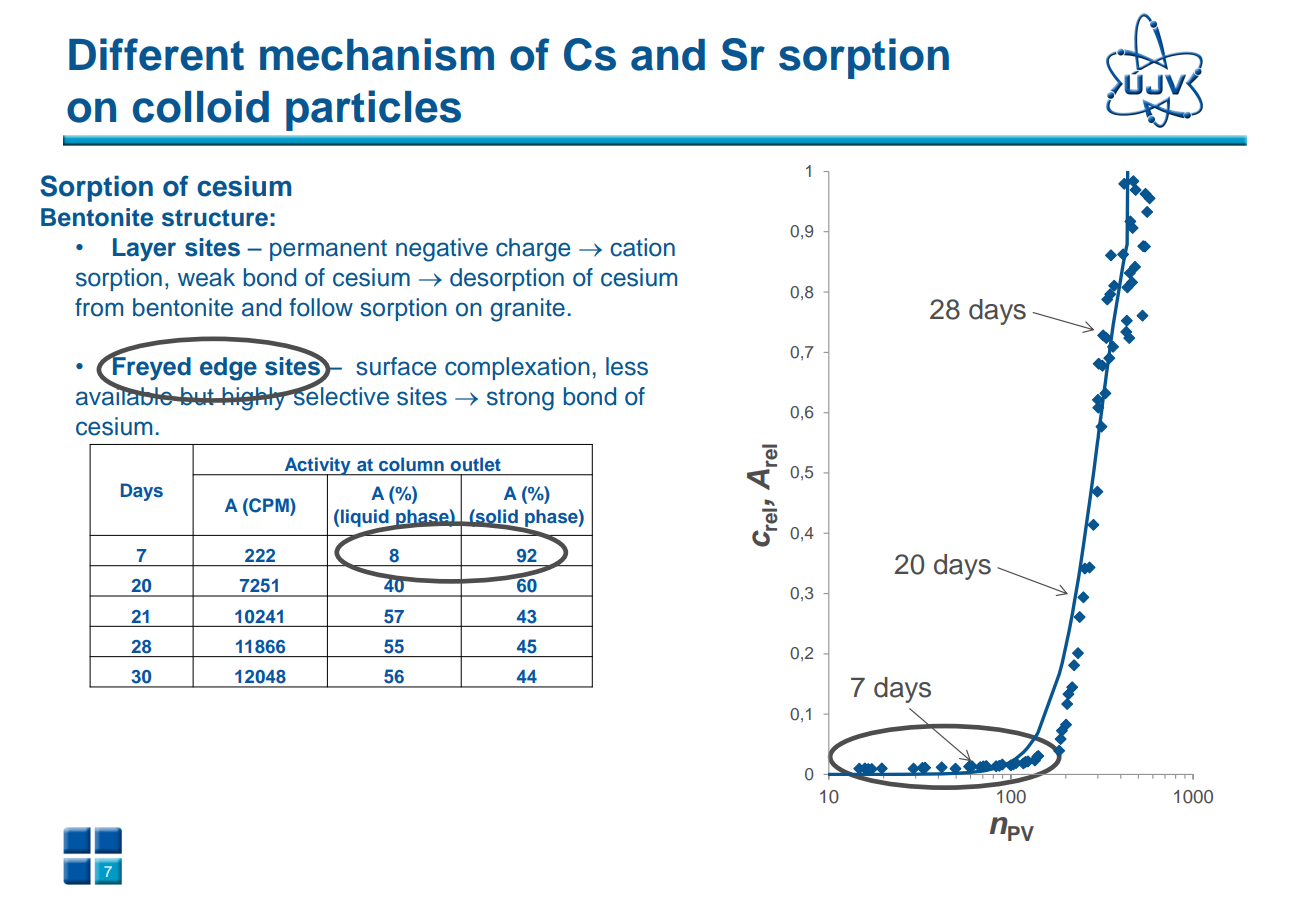  Describe the element at coordinates (144, 250) in the screenshot. I see `Layer` at that location.
